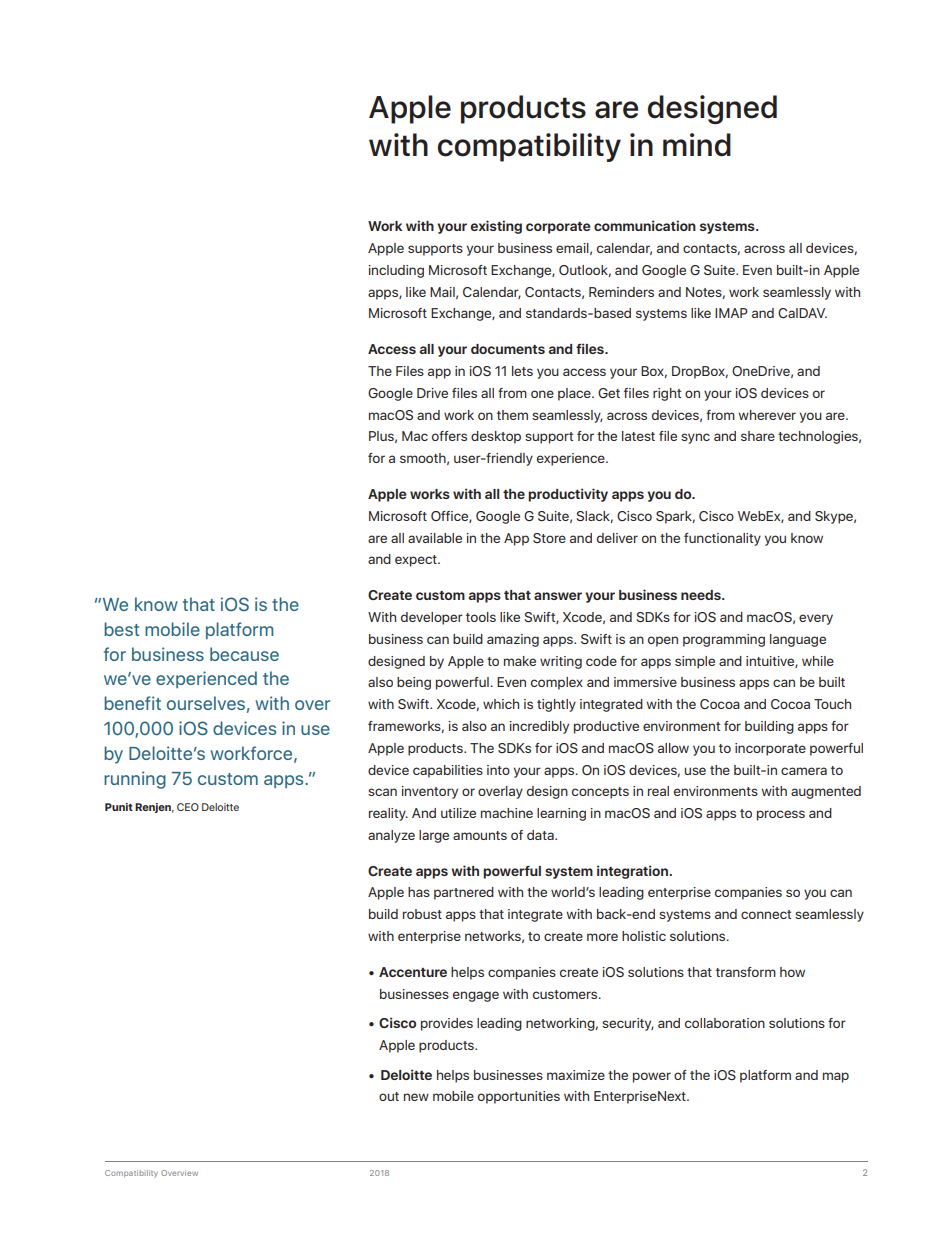 This page has width=952, height=1233. I want to click on existing, so click(496, 227).
